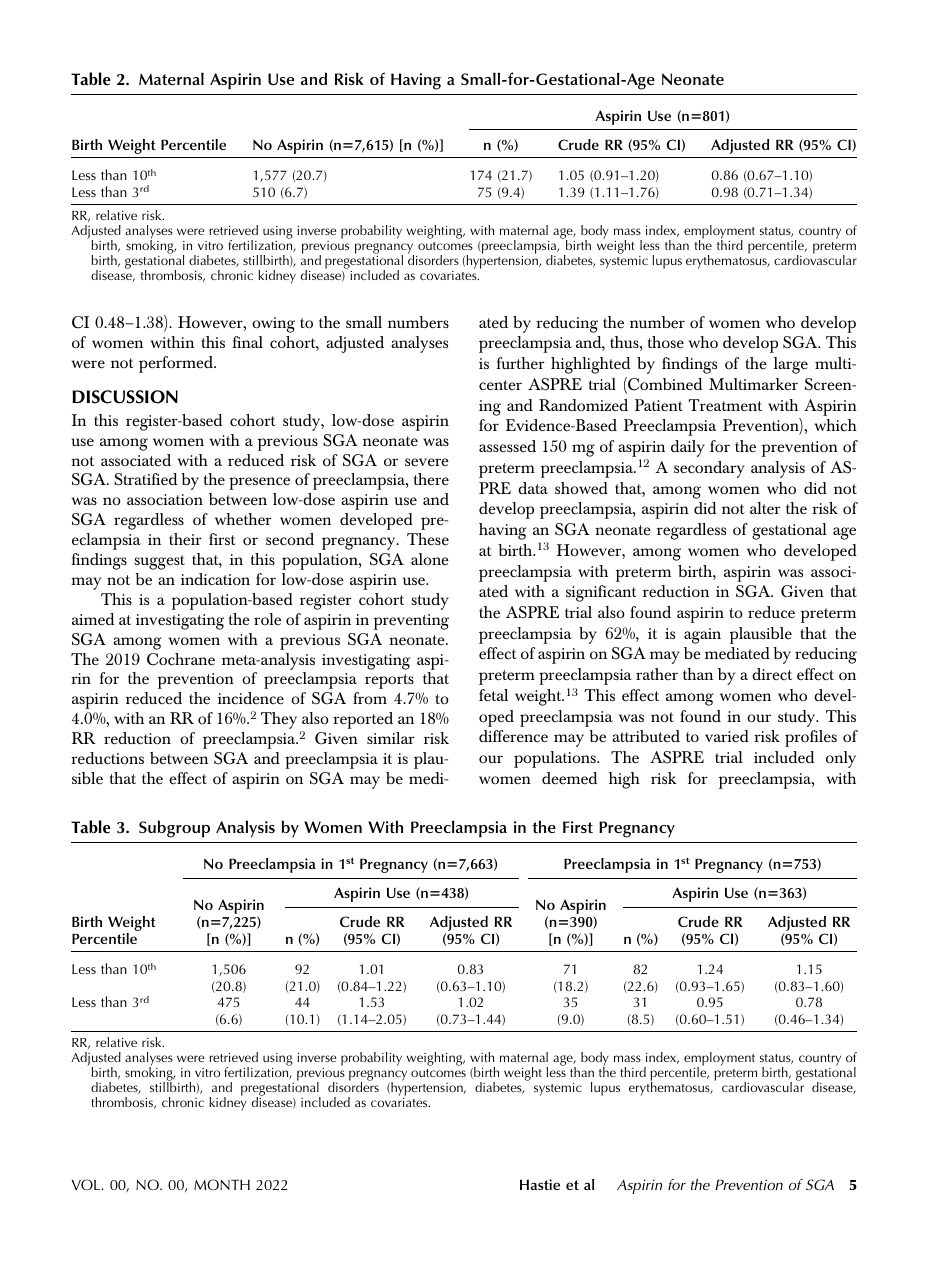  Describe the element at coordinates (811, 738) in the screenshot. I see `profiles` at that location.
